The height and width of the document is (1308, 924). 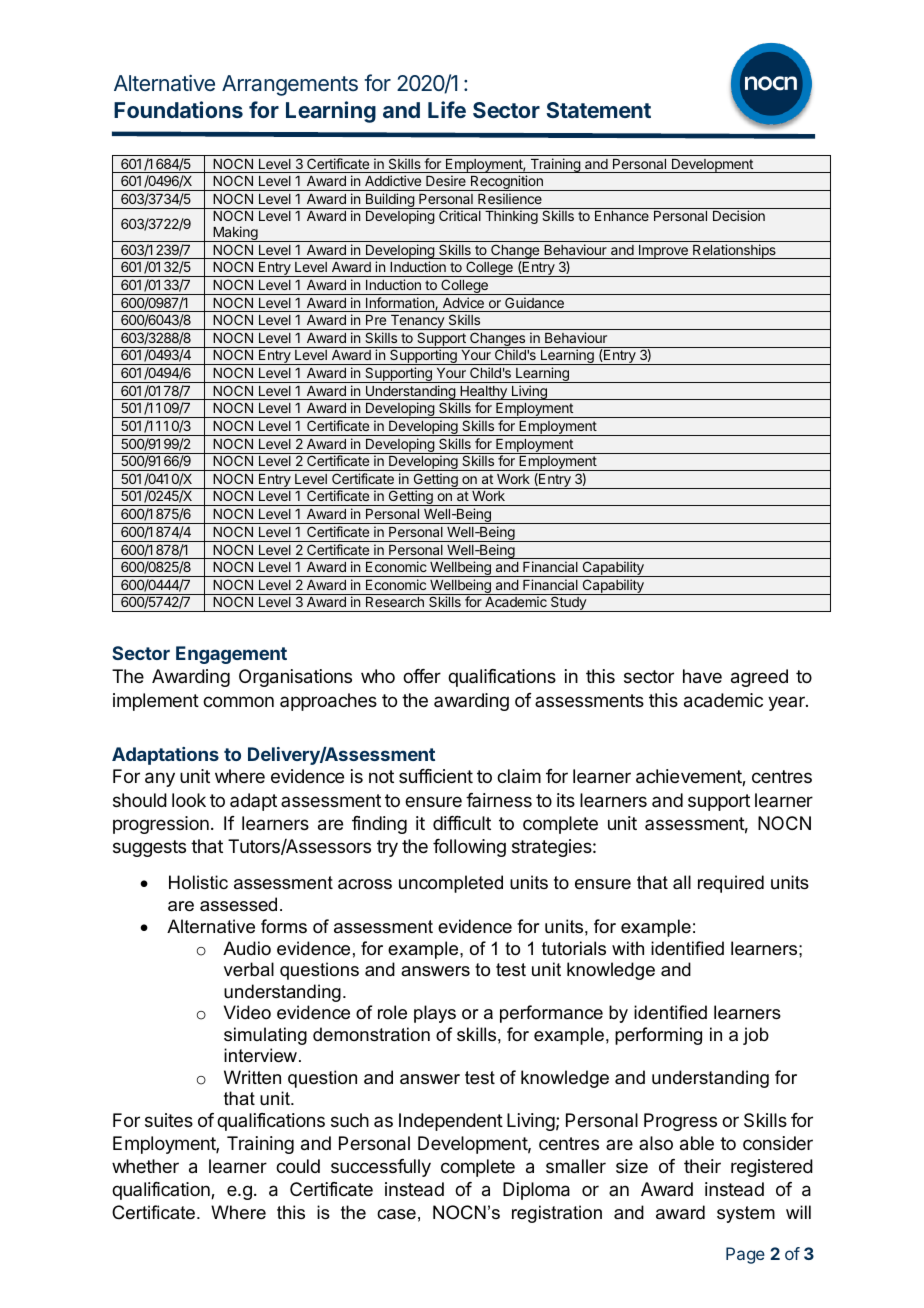 What do you see at coordinates (178, 109) in the document?
I see `Foundations` at bounding box center [178, 109].
